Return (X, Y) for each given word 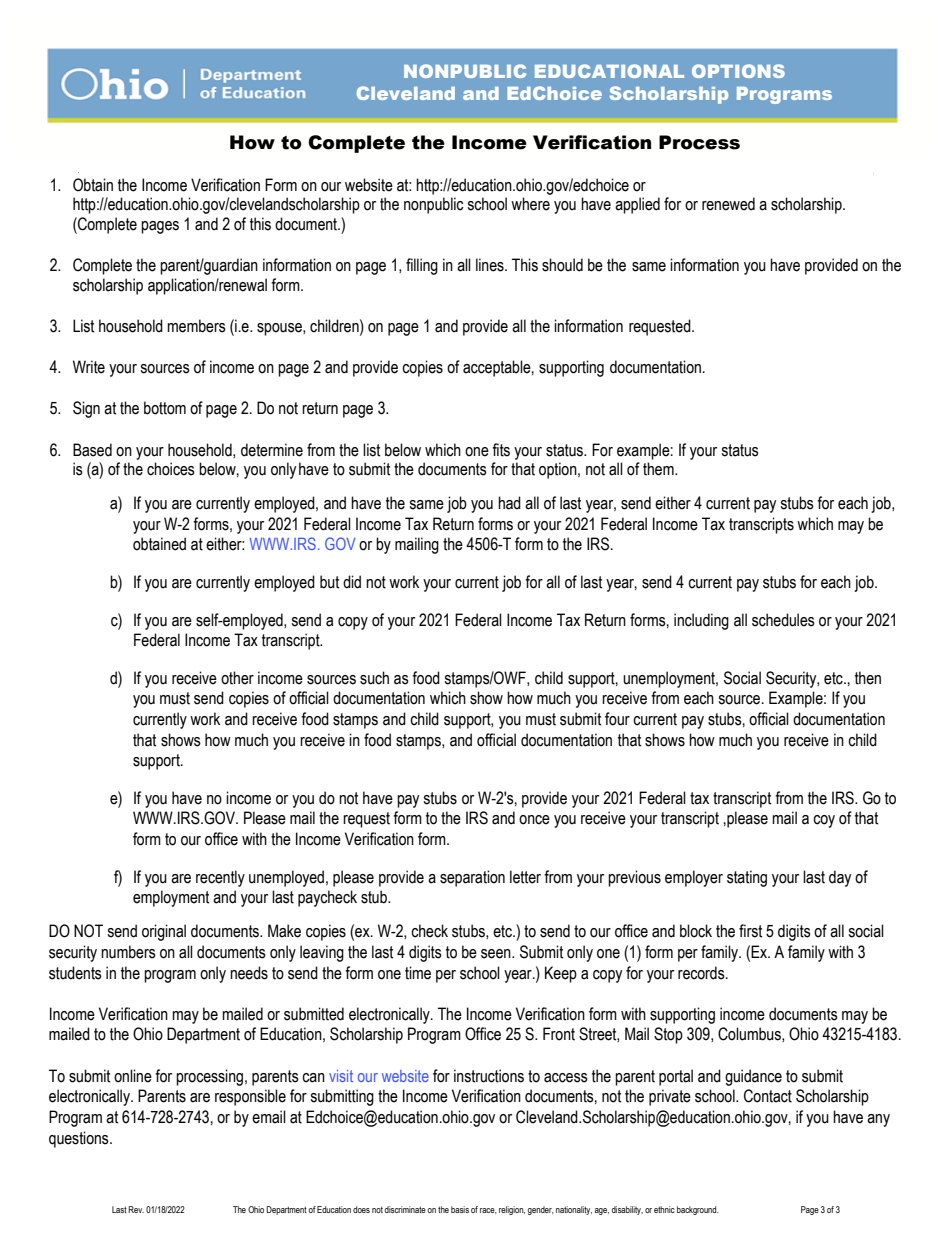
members (196, 326)
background (698, 1210)
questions (80, 1139)
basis (460, 1209)
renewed (728, 204)
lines (491, 265)
